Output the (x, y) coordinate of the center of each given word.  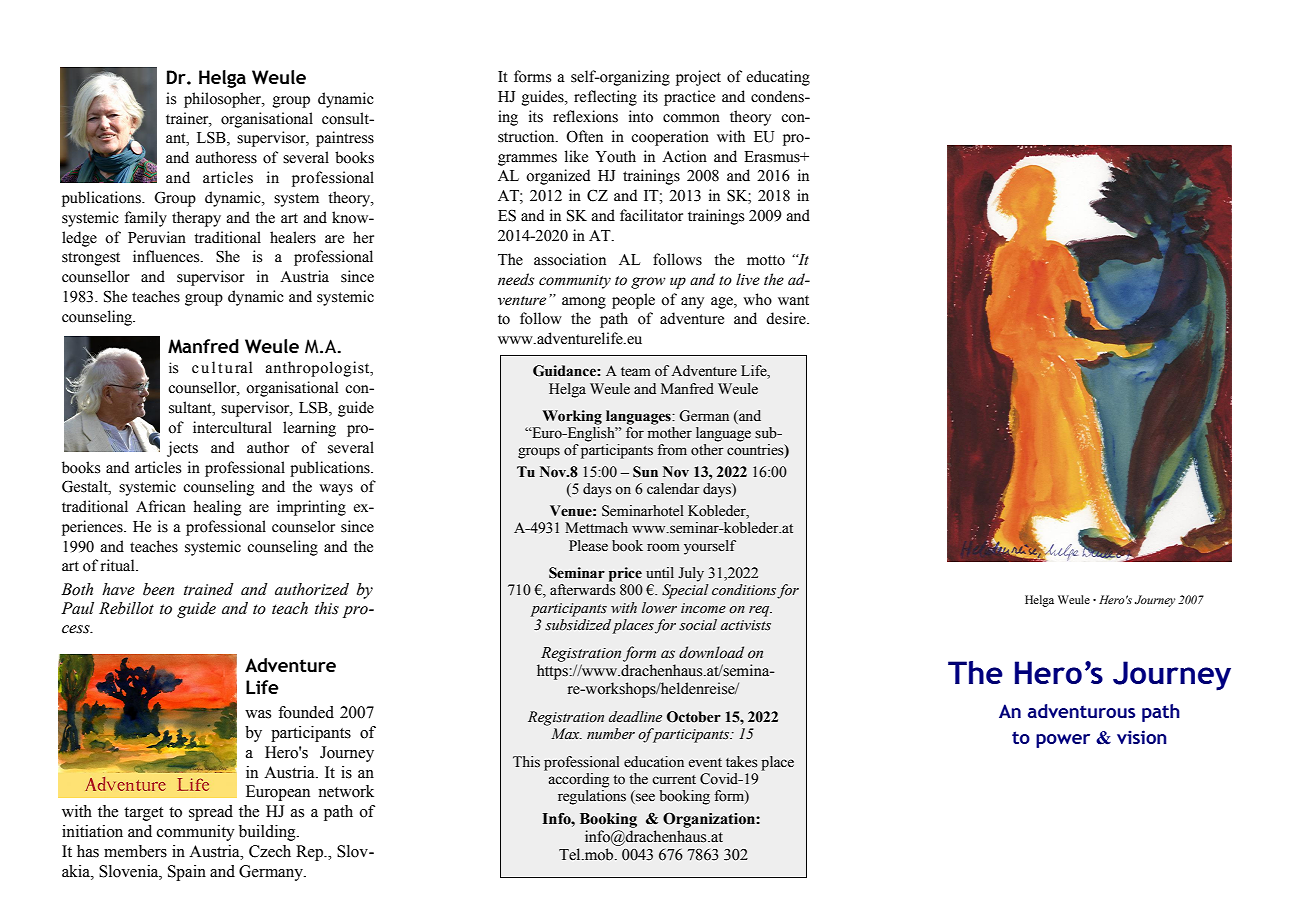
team (636, 372)
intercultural (232, 427)
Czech (270, 851)
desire (787, 318)
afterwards (583, 590)
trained (209, 589)
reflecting (605, 98)
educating (778, 78)
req (760, 611)
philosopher (224, 100)
